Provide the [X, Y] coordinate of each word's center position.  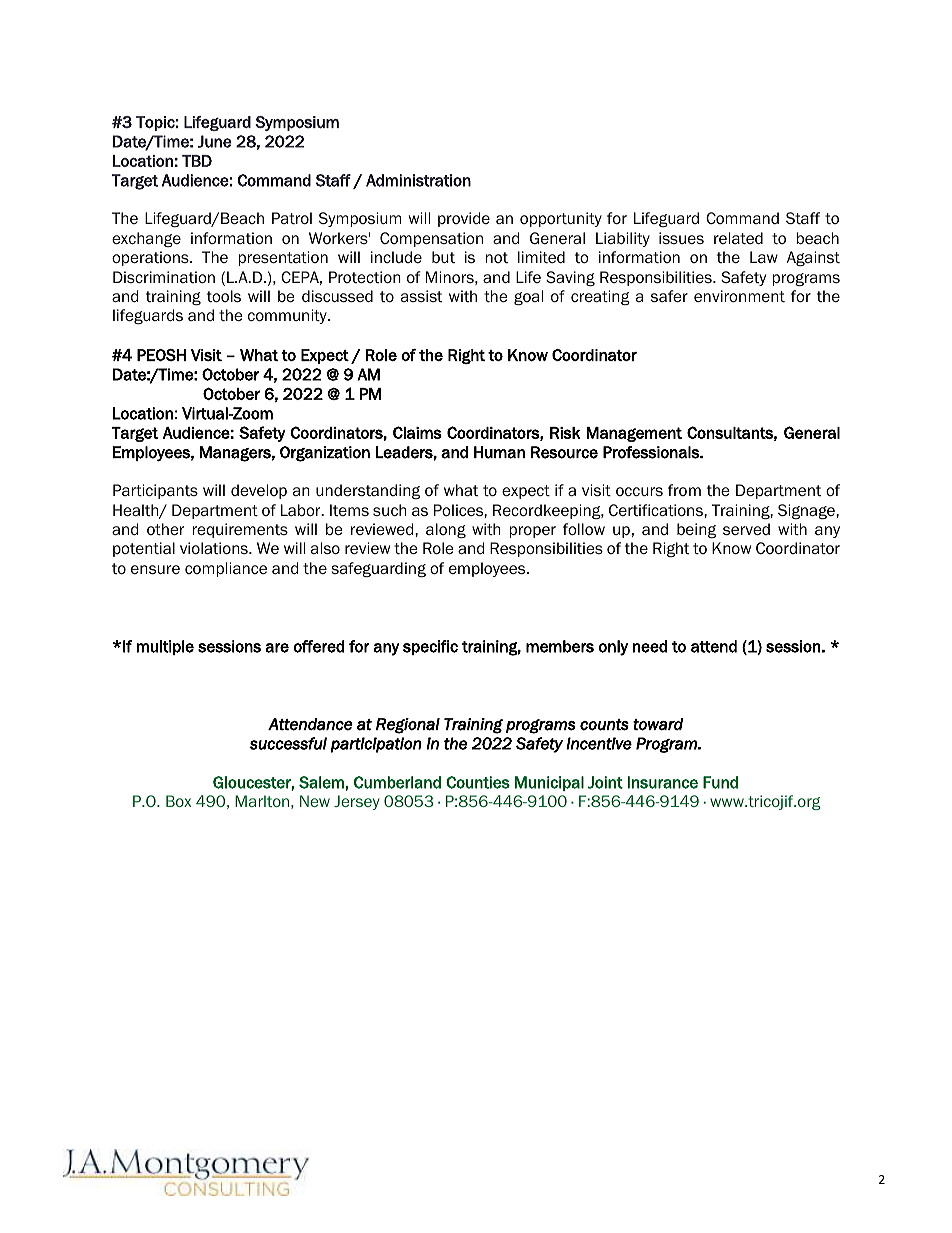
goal [528, 297]
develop [259, 491]
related [738, 238]
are [277, 648]
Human [499, 452]
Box [178, 801]
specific [430, 647]
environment [739, 296]
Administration [418, 180]
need [650, 646]
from [684, 490]
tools [224, 296]
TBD [197, 161]
